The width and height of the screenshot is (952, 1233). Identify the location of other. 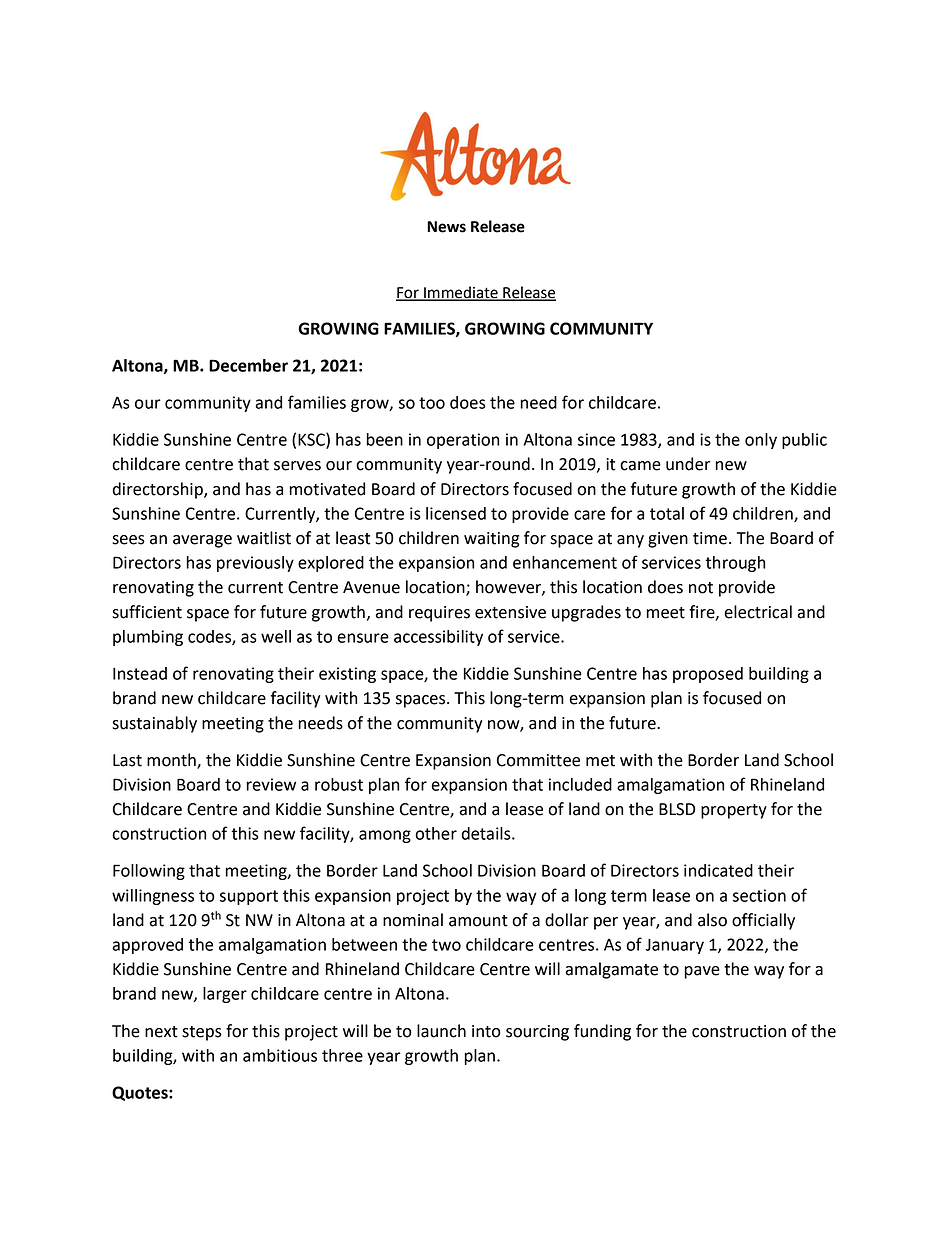
(436, 833).
